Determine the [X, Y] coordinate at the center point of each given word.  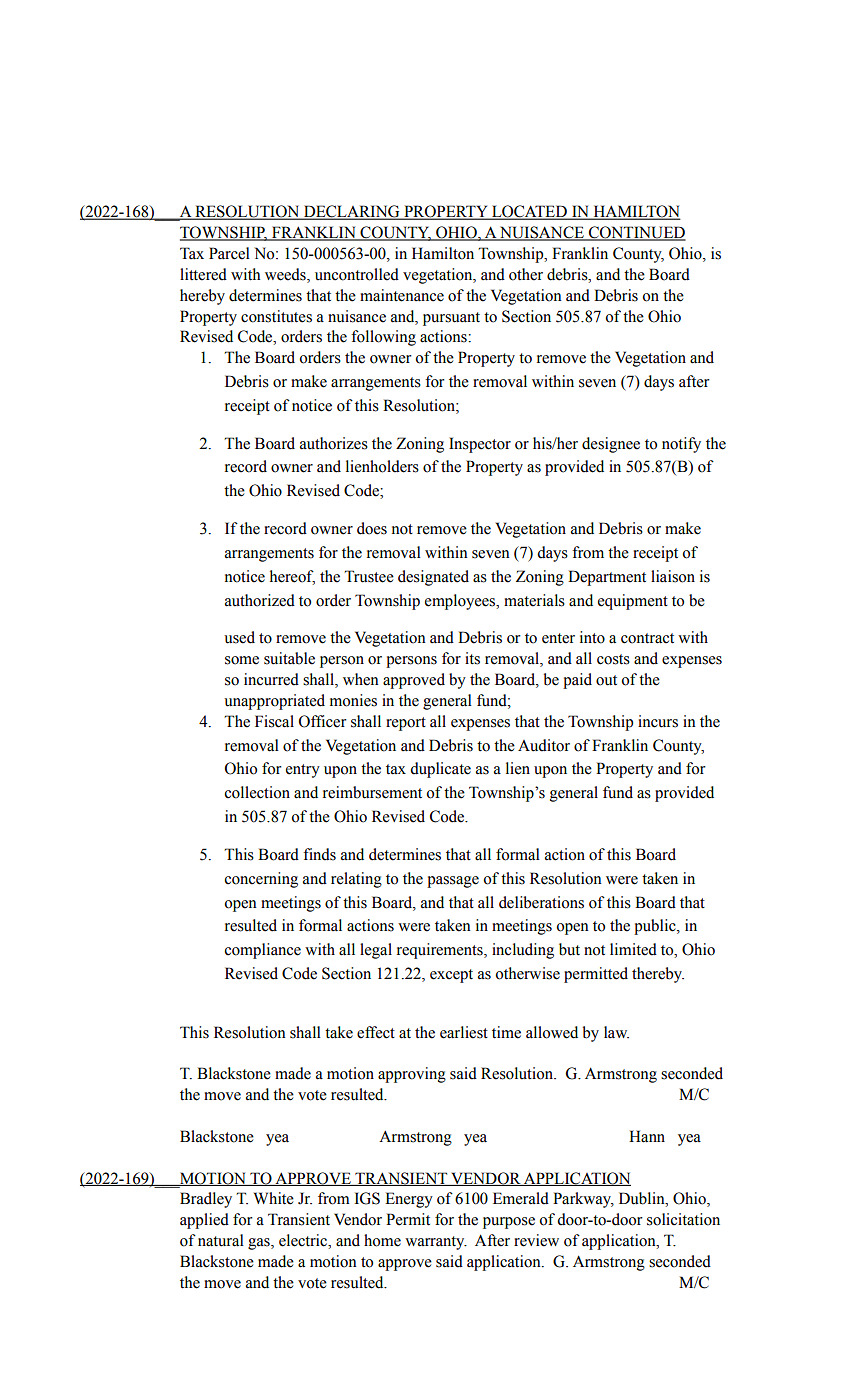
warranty [436, 1243]
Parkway [583, 1200]
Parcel [229, 253]
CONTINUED [636, 233]
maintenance [402, 295]
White [274, 1198]
